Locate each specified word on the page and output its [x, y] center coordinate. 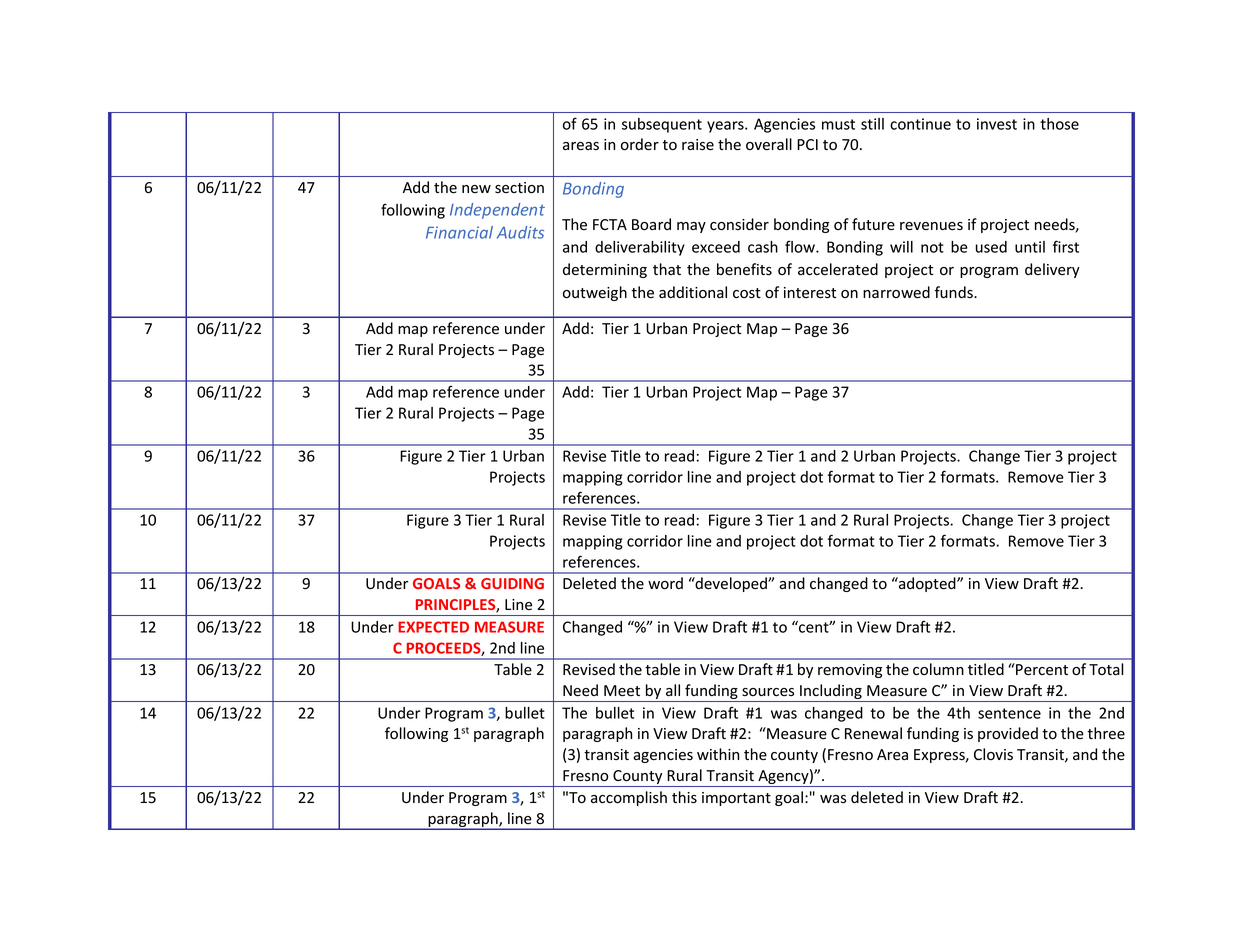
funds [955, 292]
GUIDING [512, 583]
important [736, 799]
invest [997, 124]
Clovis [993, 754]
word [665, 583]
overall [769, 144]
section [519, 188]
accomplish [629, 798]
